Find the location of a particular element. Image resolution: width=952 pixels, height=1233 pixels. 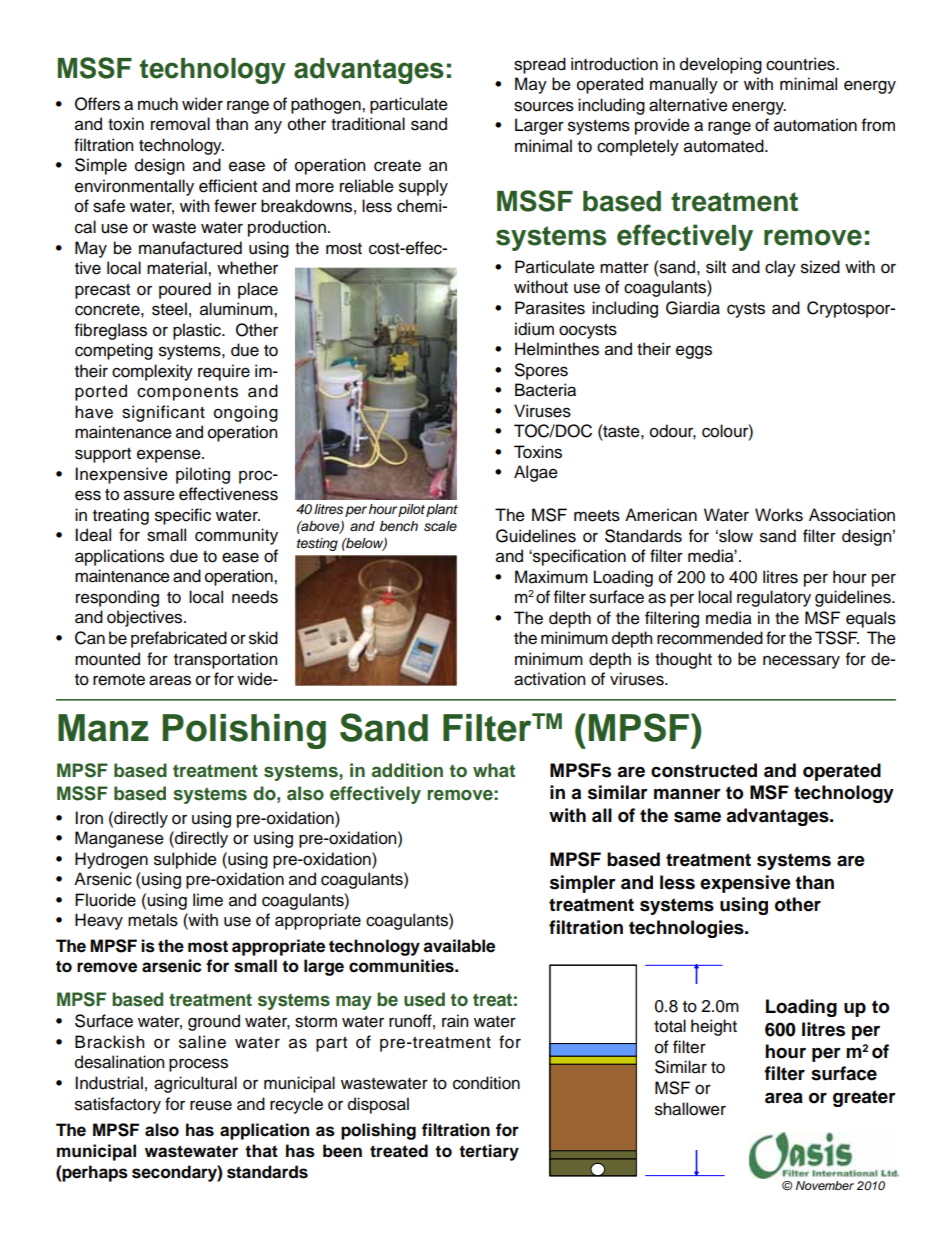

sources is located at coordinates (544, 106).
